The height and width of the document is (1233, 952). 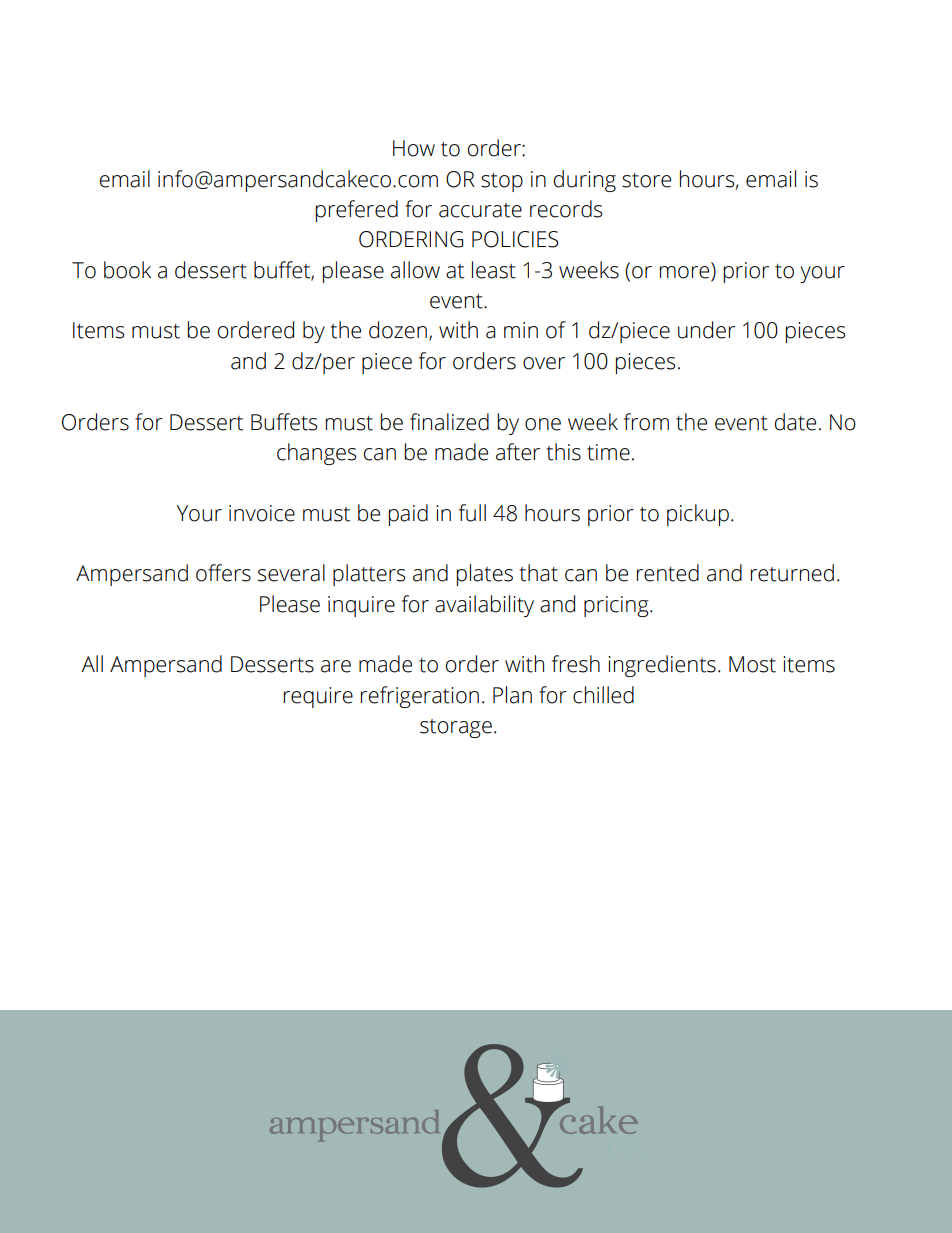 What do you see at coordinates (456, 728) in the document?
I see `storage` at bounding box center [456, 728].
